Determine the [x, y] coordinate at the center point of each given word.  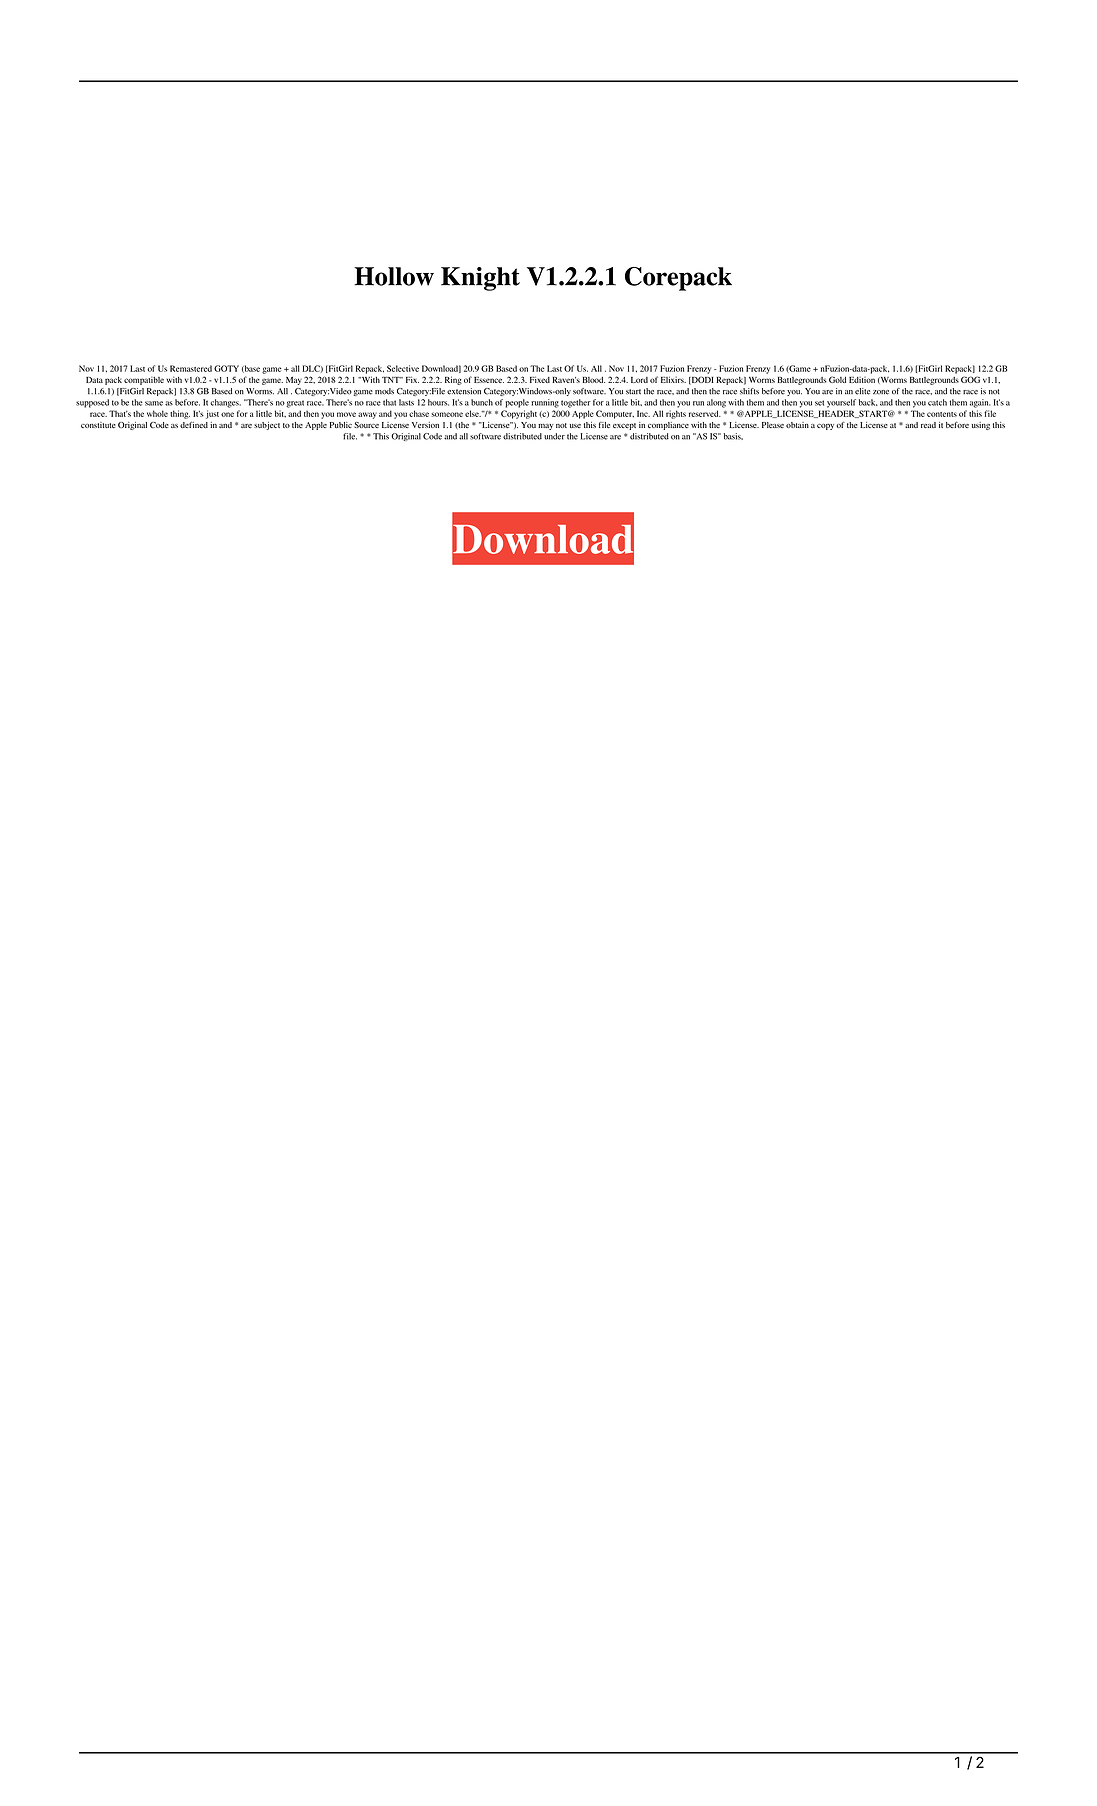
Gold [837, 379]
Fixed [540, 379]
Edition [862, 380]
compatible [144, 381]
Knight [480, 279]
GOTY [226, 368]
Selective [403, 368]
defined [194, 424]
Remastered [191, 368]
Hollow [394, 276]
